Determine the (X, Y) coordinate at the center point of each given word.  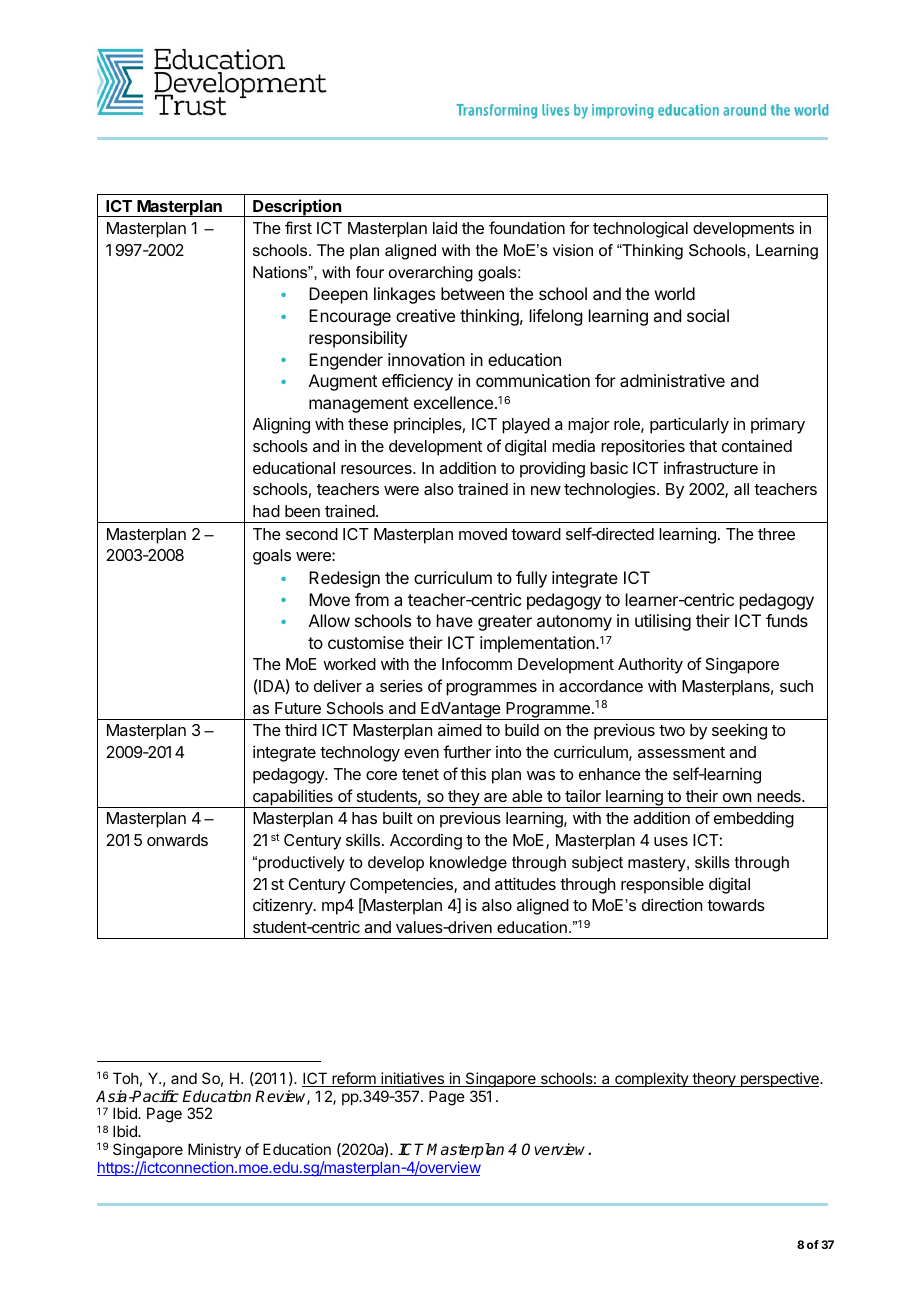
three (776, 534)
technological (640, 230)
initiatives (412, 1079)
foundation (527, 227)
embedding (754, 820)
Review (282, 1097)
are (495, 797)
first (298, 227)
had (266, 511)
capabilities (293, 798)
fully (531, 579)
